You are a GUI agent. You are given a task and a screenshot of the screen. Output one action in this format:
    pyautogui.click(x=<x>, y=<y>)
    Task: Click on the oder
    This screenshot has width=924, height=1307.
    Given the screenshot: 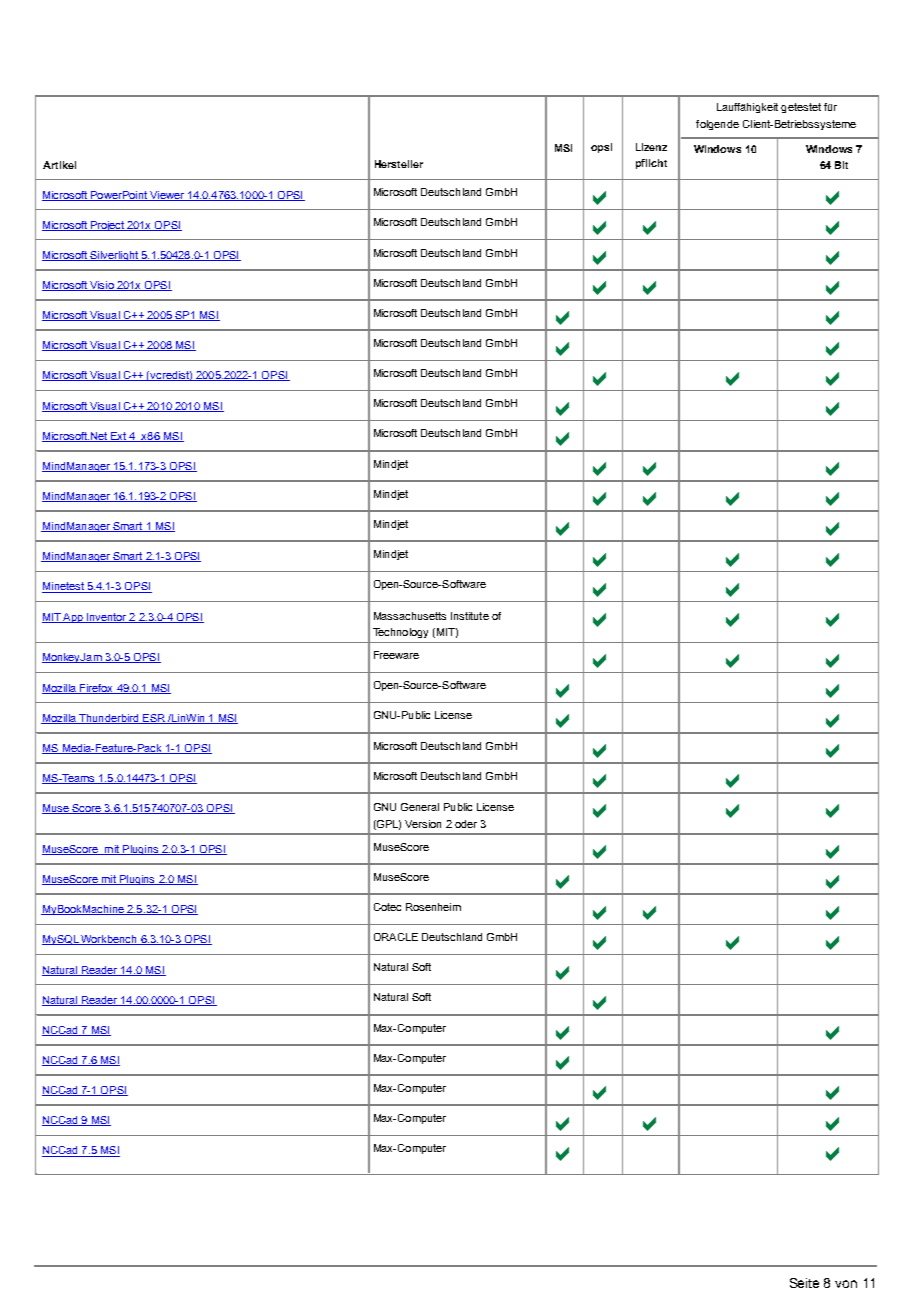 What is the action you would take?
    pyautogui.click(x=466, y=824)
